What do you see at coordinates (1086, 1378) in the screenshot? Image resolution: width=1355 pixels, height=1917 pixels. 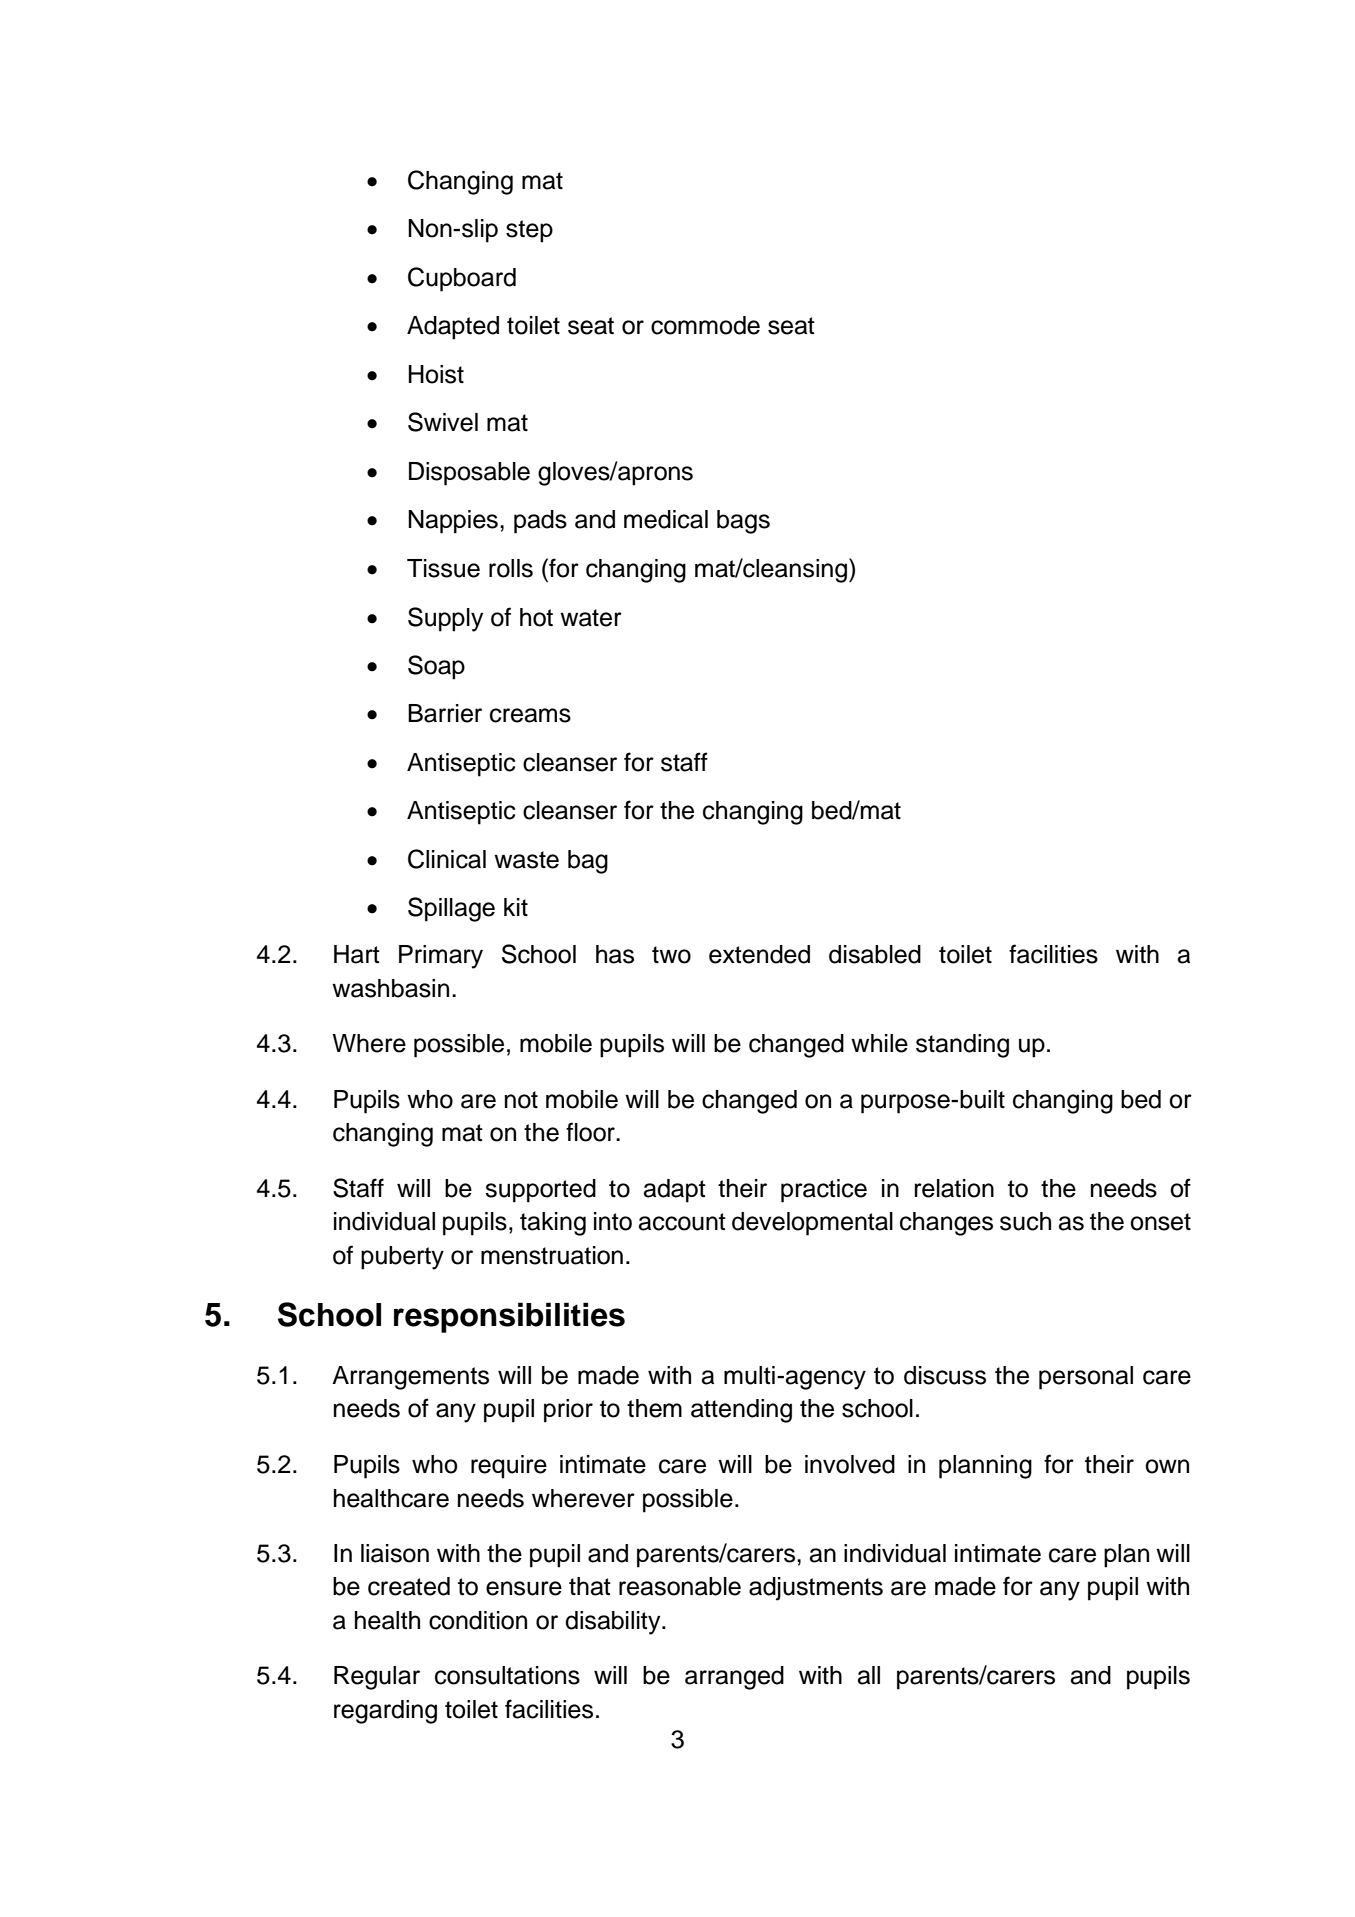 I see `personal` at bounding box center [1086, 1378].
